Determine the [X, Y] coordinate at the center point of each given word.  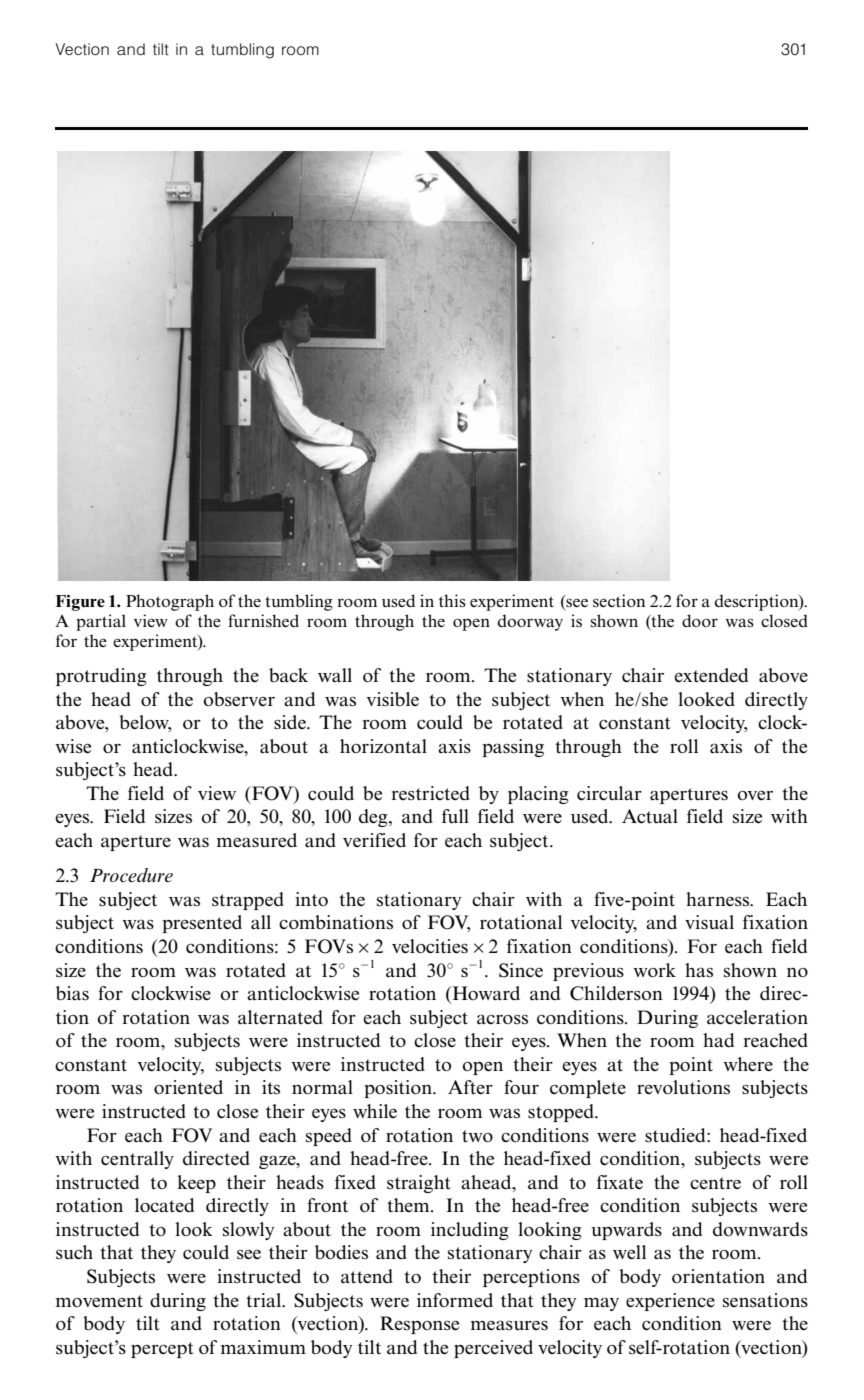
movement [99, 1301]
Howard [485, 993]
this [452, 600]
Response [419, 1325]
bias [72, 993]
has [699, 970]
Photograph [170, 602]
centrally [137, 1160]
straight [419, 1184]
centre [715, 1183]
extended [711, 675]
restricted [430, 793]
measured [257, 840]
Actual [650, 816]
